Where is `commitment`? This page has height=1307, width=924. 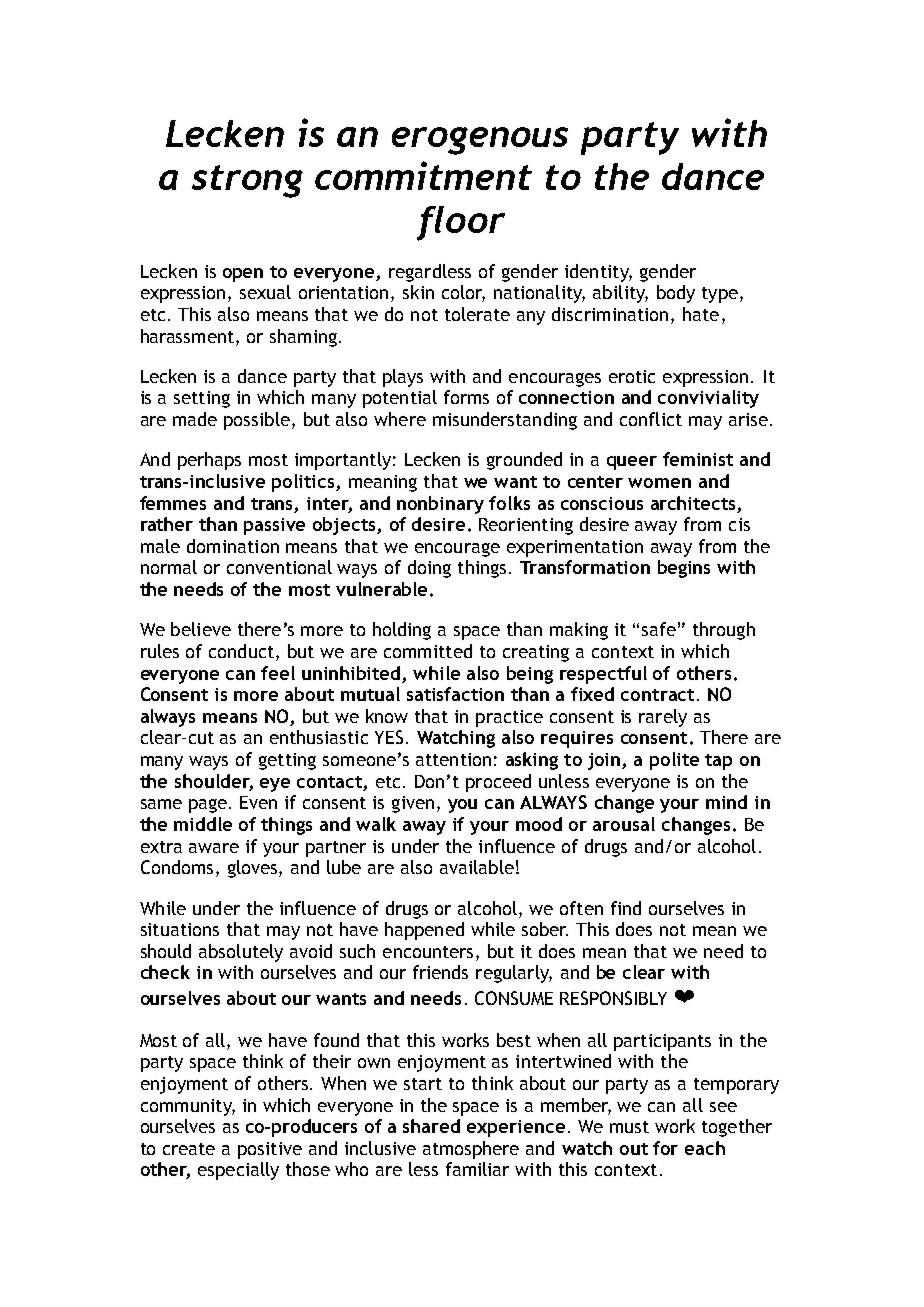 commitment is located at coordinates (423, 175).
